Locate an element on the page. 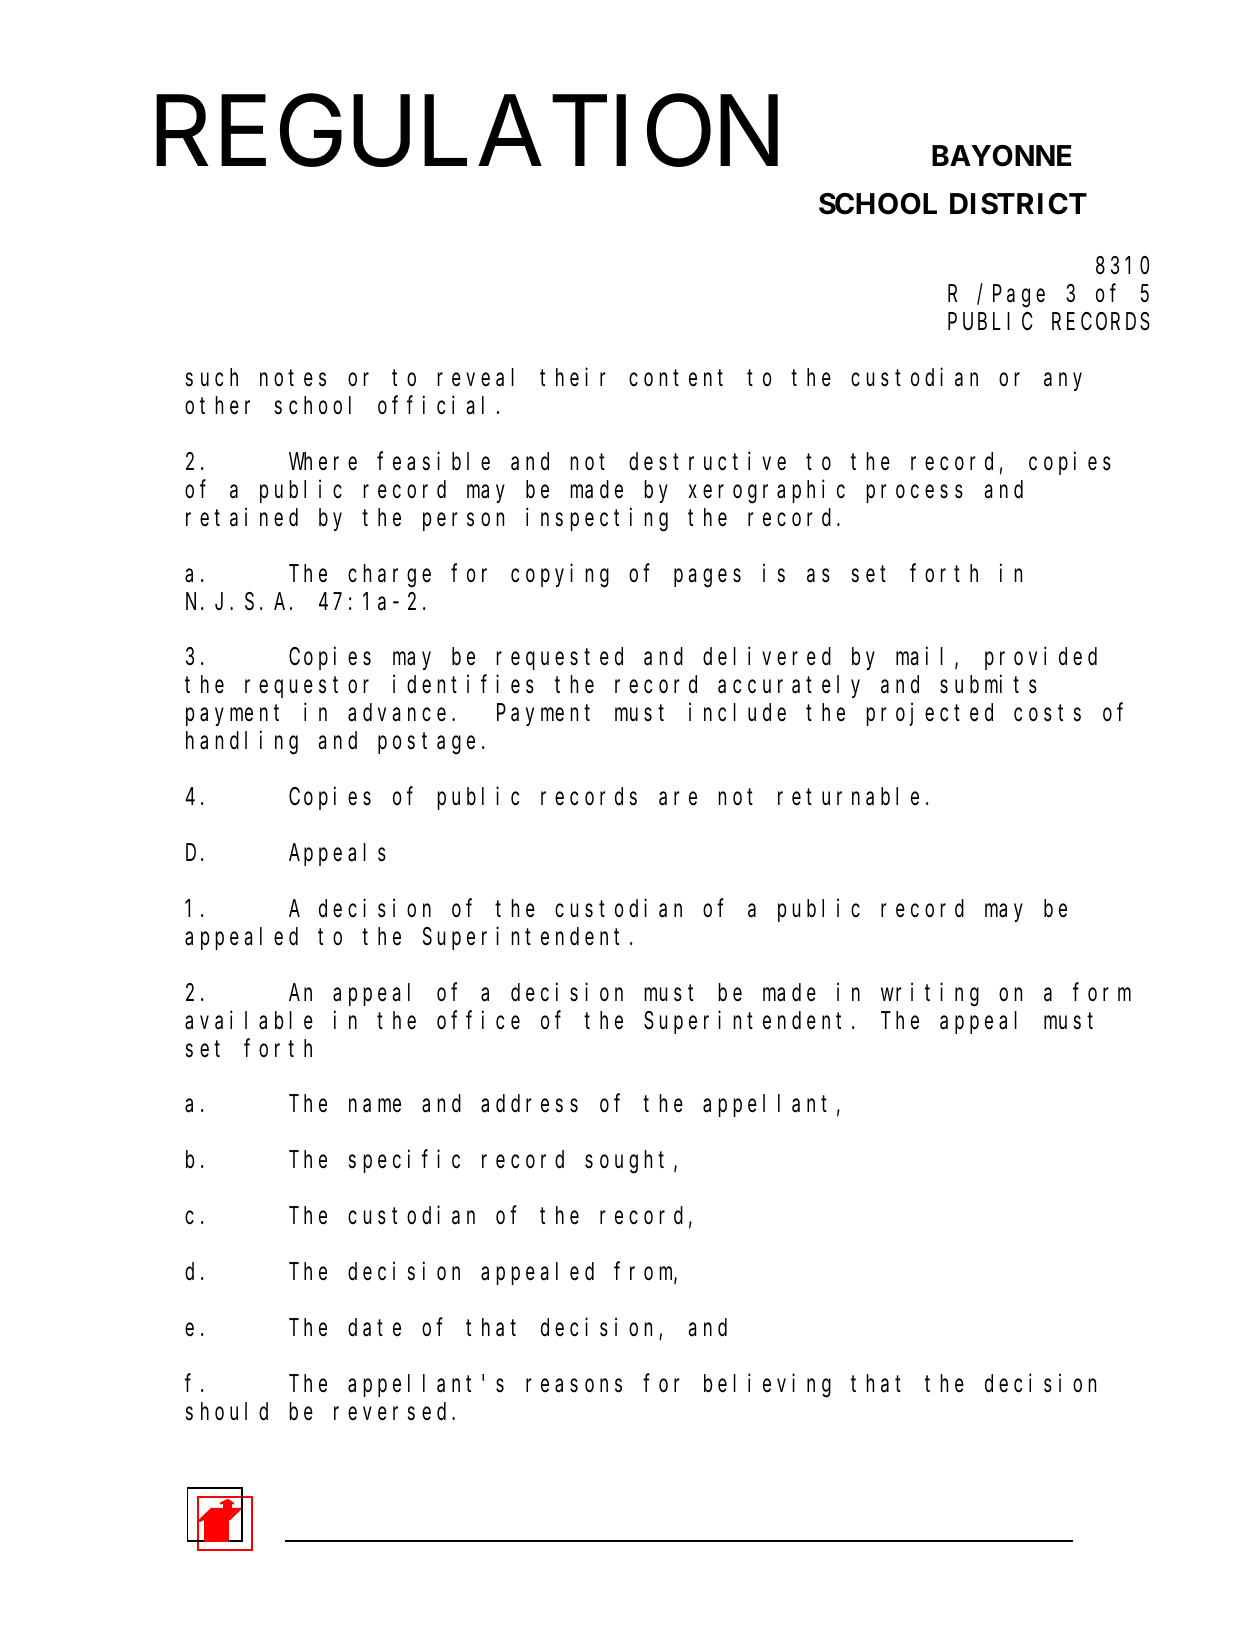 This image has height=1628, width=1258. handling is located at coordinates (242, 743).
